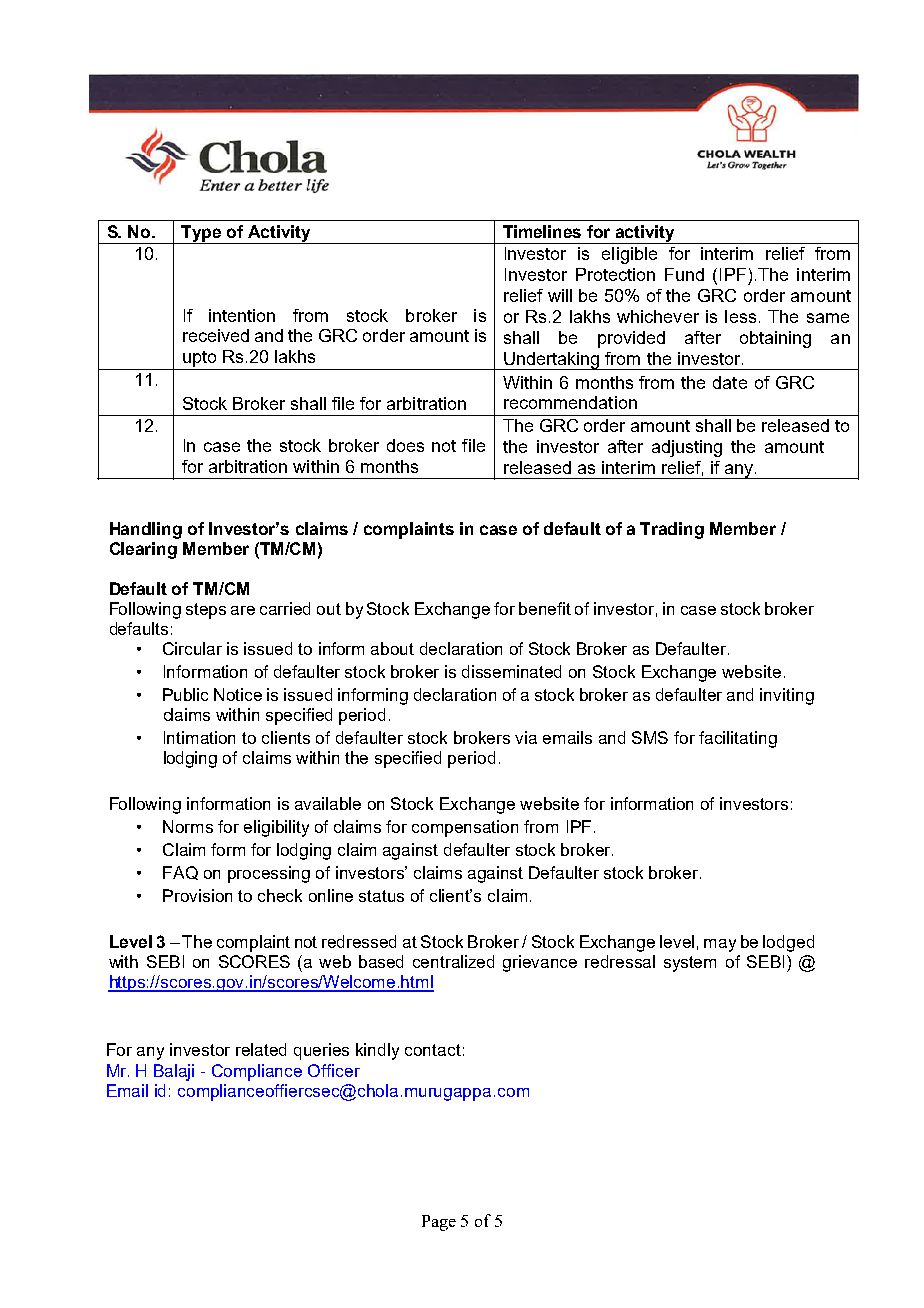 The width and height of the screenshot is (924, 1308). I want to click on Intimation, so click(199, 737).
